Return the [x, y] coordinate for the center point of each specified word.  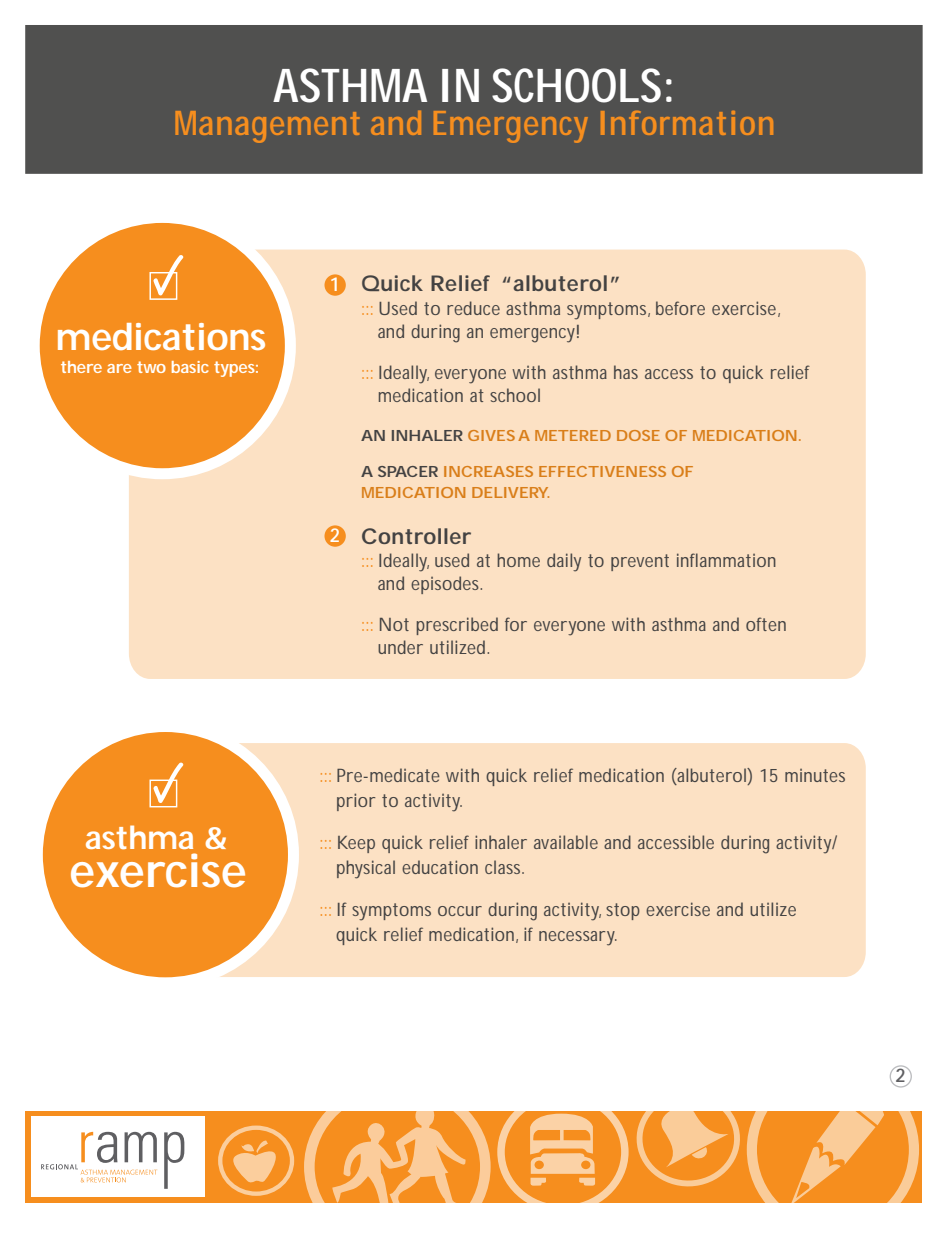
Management [267, 127]
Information [687, 123]
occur [460, 911]
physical [366, 869]
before [680, 308]
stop [623, 911]
